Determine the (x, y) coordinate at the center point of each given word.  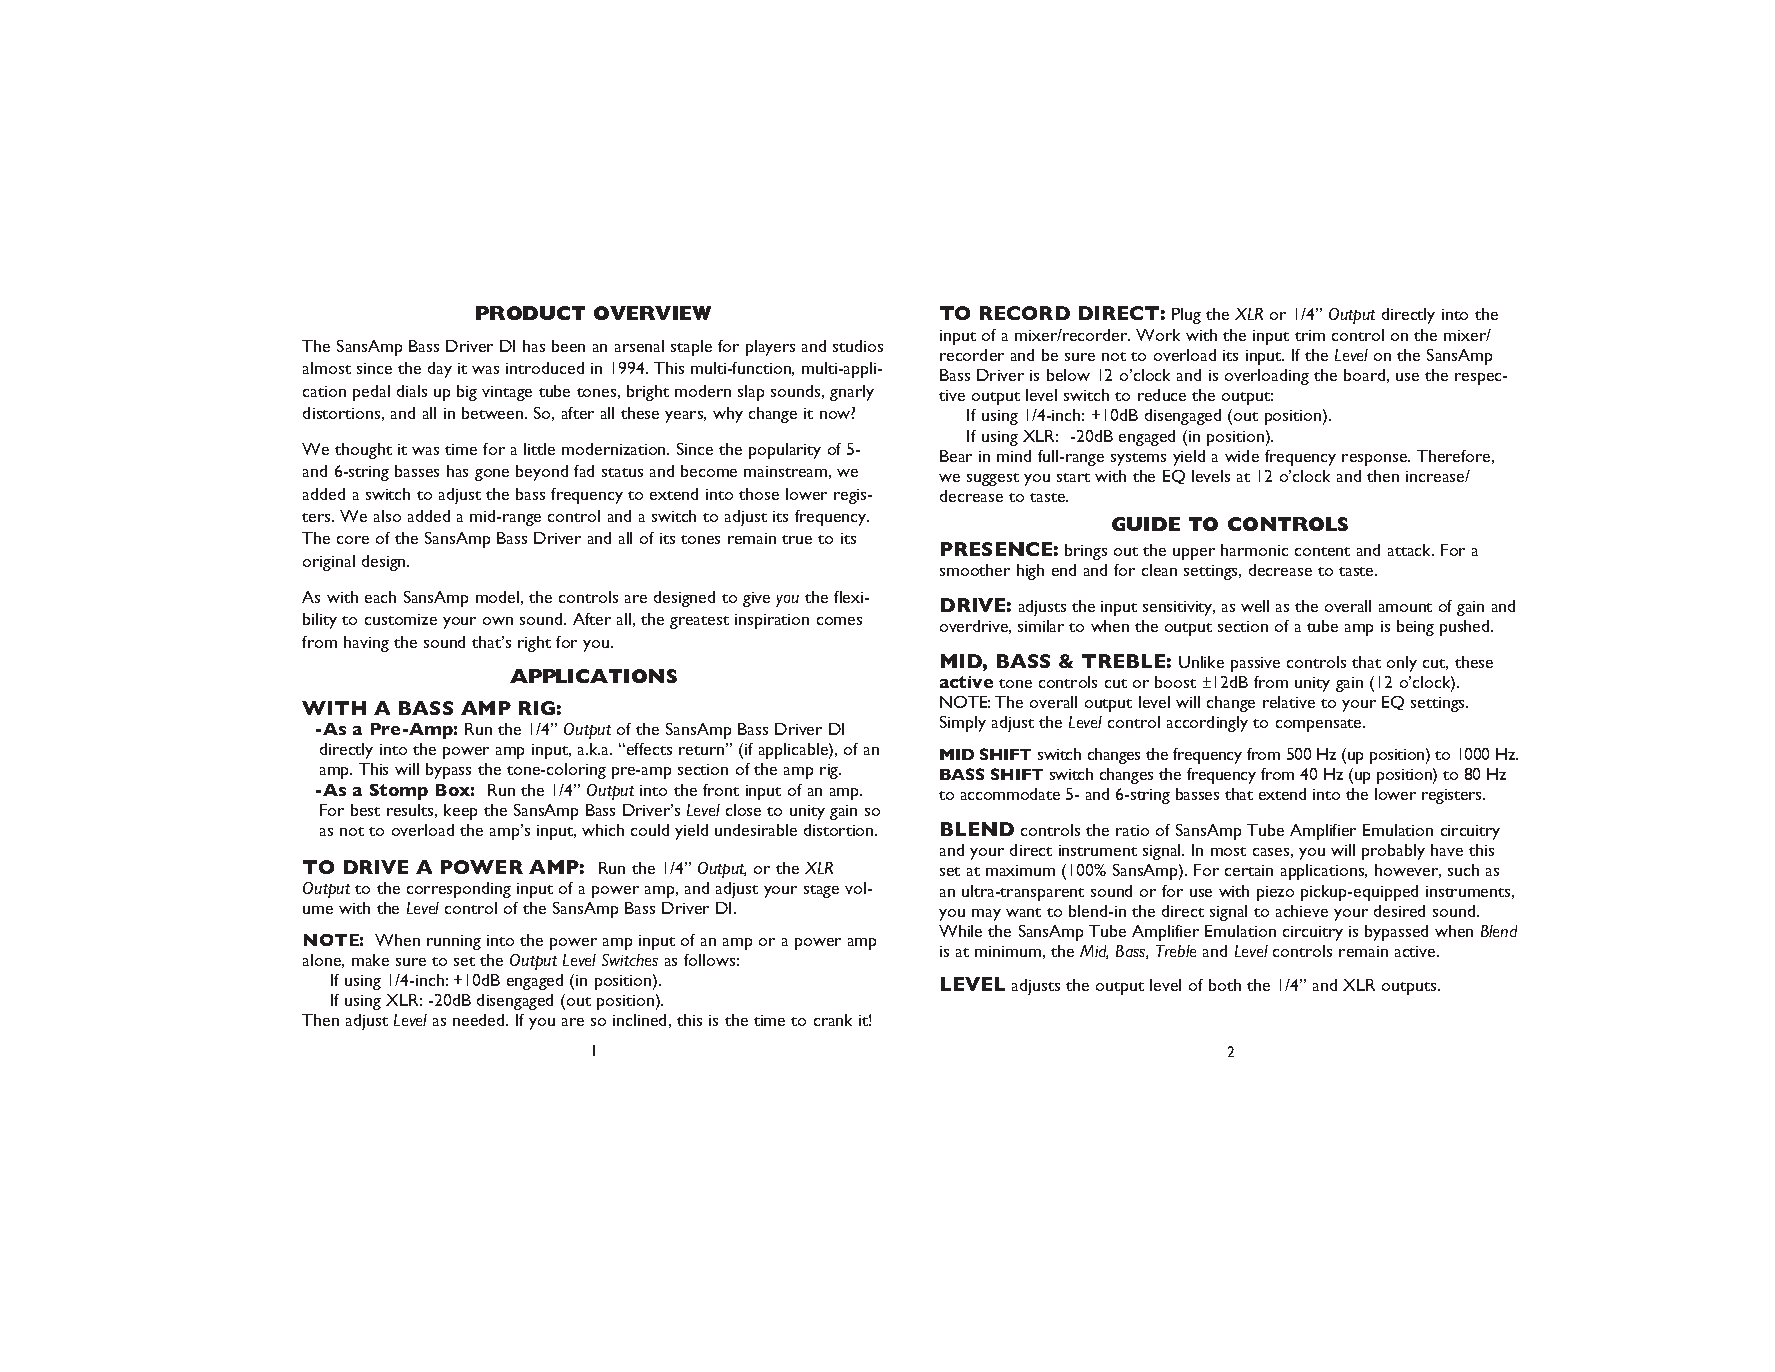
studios (858, 346)
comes (839, 621)
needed (480, 1020)
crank (833, 1020)
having (366, 644)
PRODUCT (530, 313)
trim (1310, 335)
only (1402, 664)
